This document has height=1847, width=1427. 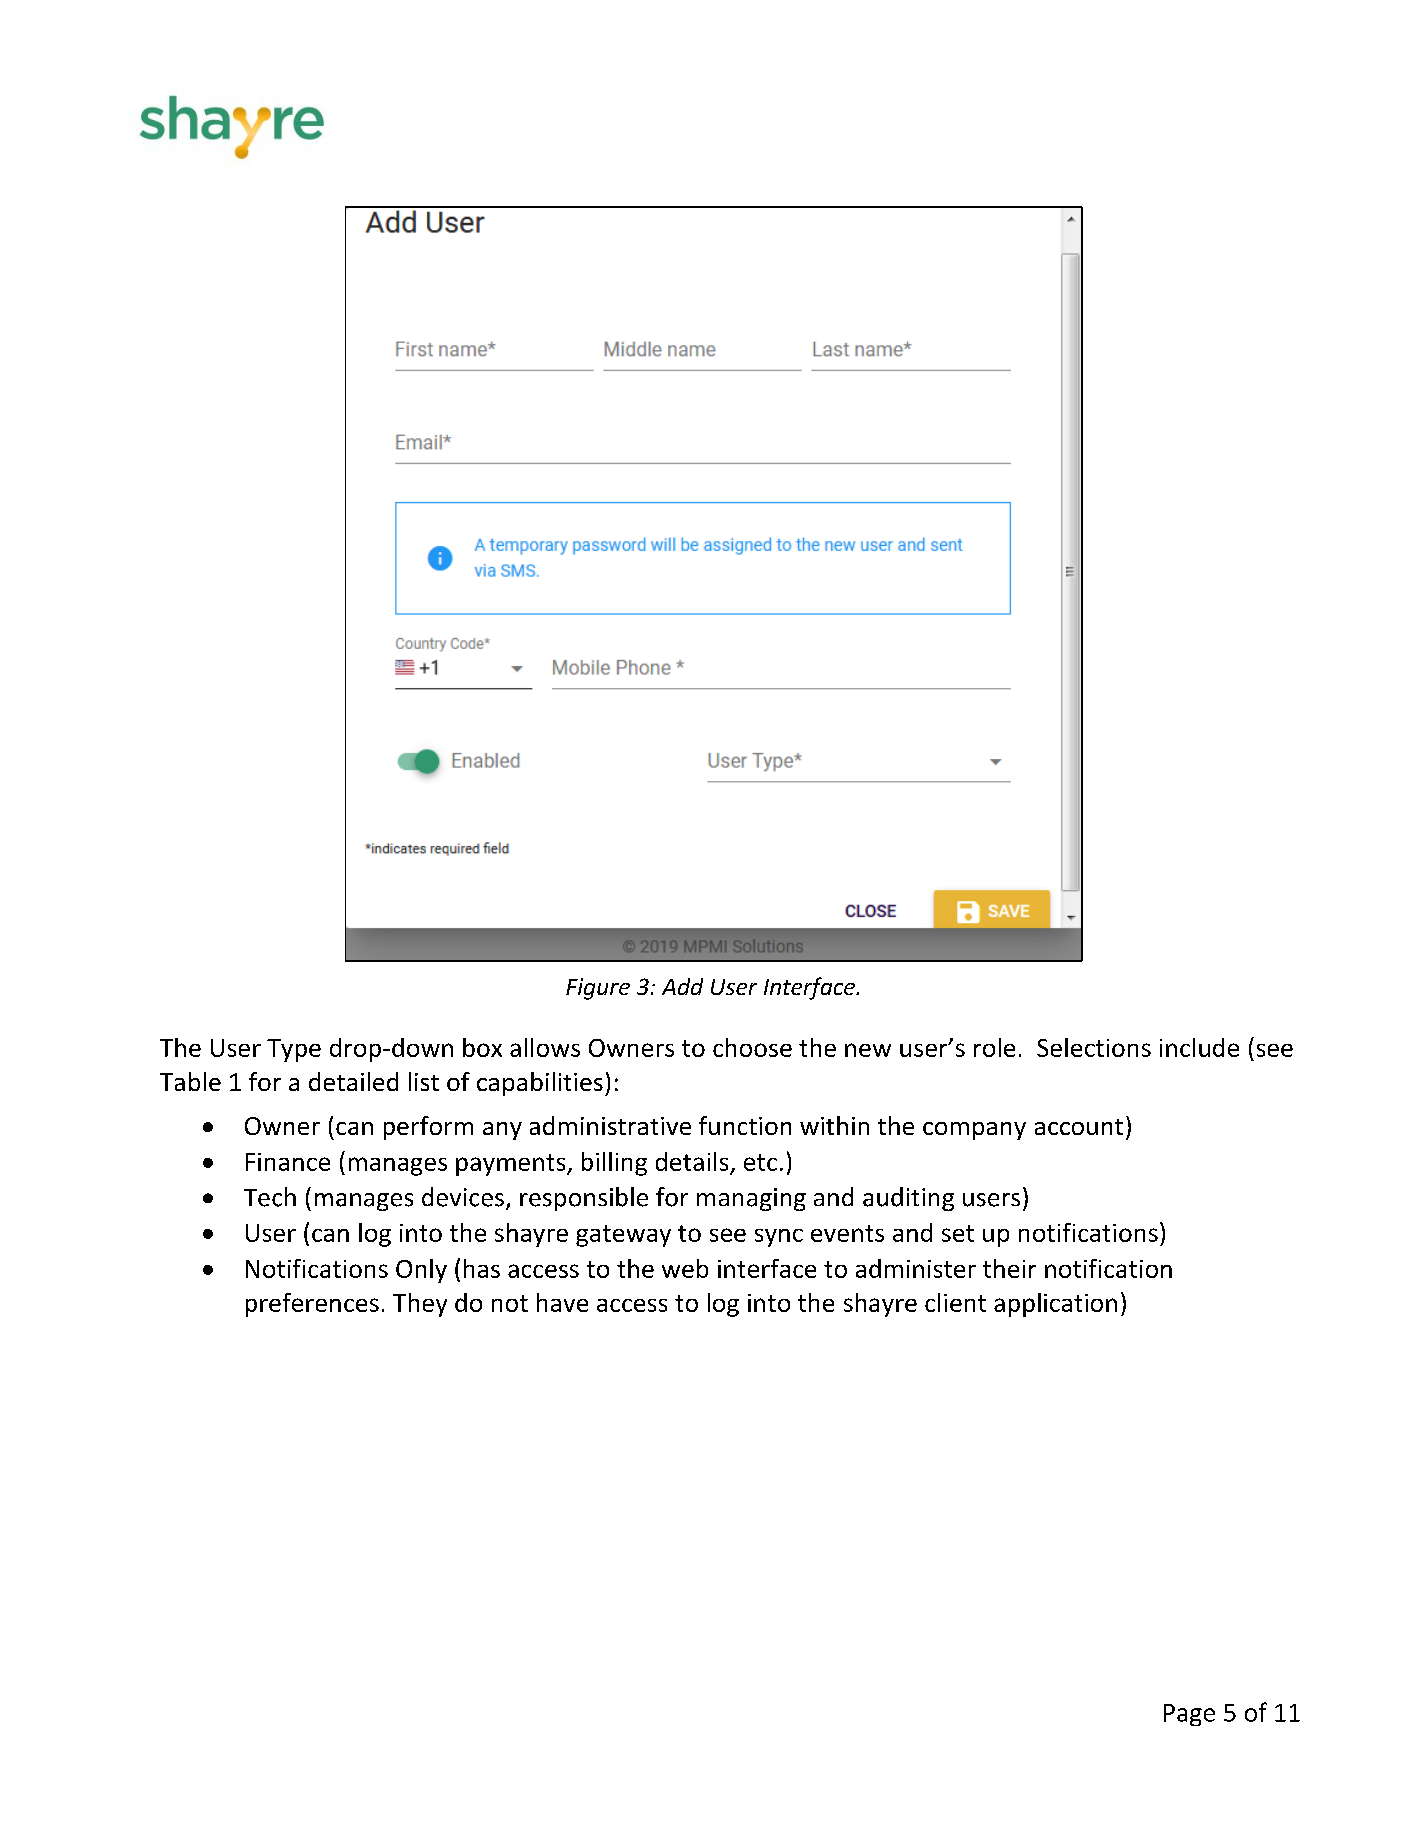 What do you see at coordinates (682, 986) in the document?
I see `Add` at bounding box center [682, 986].
